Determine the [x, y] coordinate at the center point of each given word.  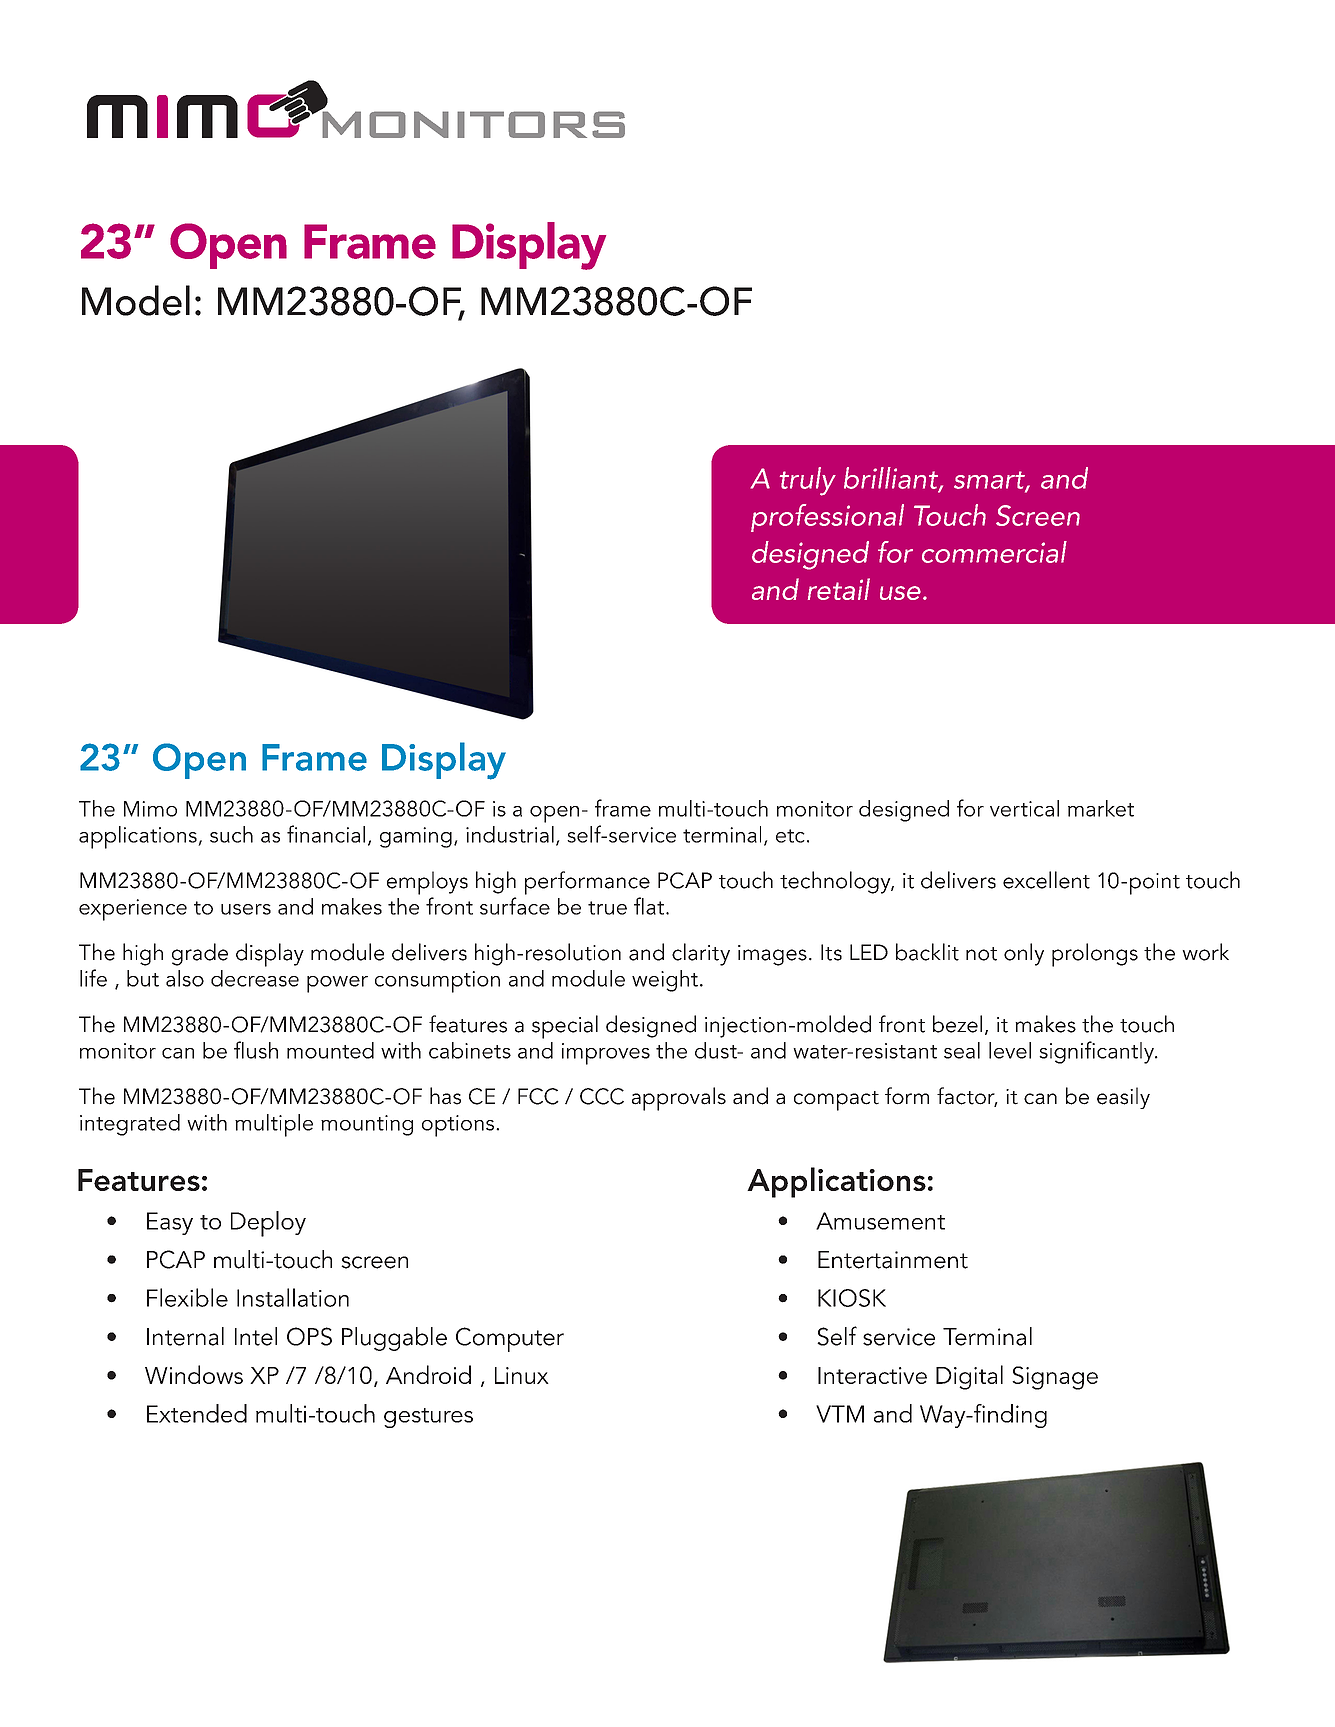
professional [827, 518]
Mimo [150, 809]
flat [649, 906]
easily [1123, 1098]
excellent [1046, 880]
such [231, 834]
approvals [679, 1099]
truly [808, 481]
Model [136, 300]
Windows [194, 1374]
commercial [994, 552]
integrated [130, 1125]
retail [839, 589]
